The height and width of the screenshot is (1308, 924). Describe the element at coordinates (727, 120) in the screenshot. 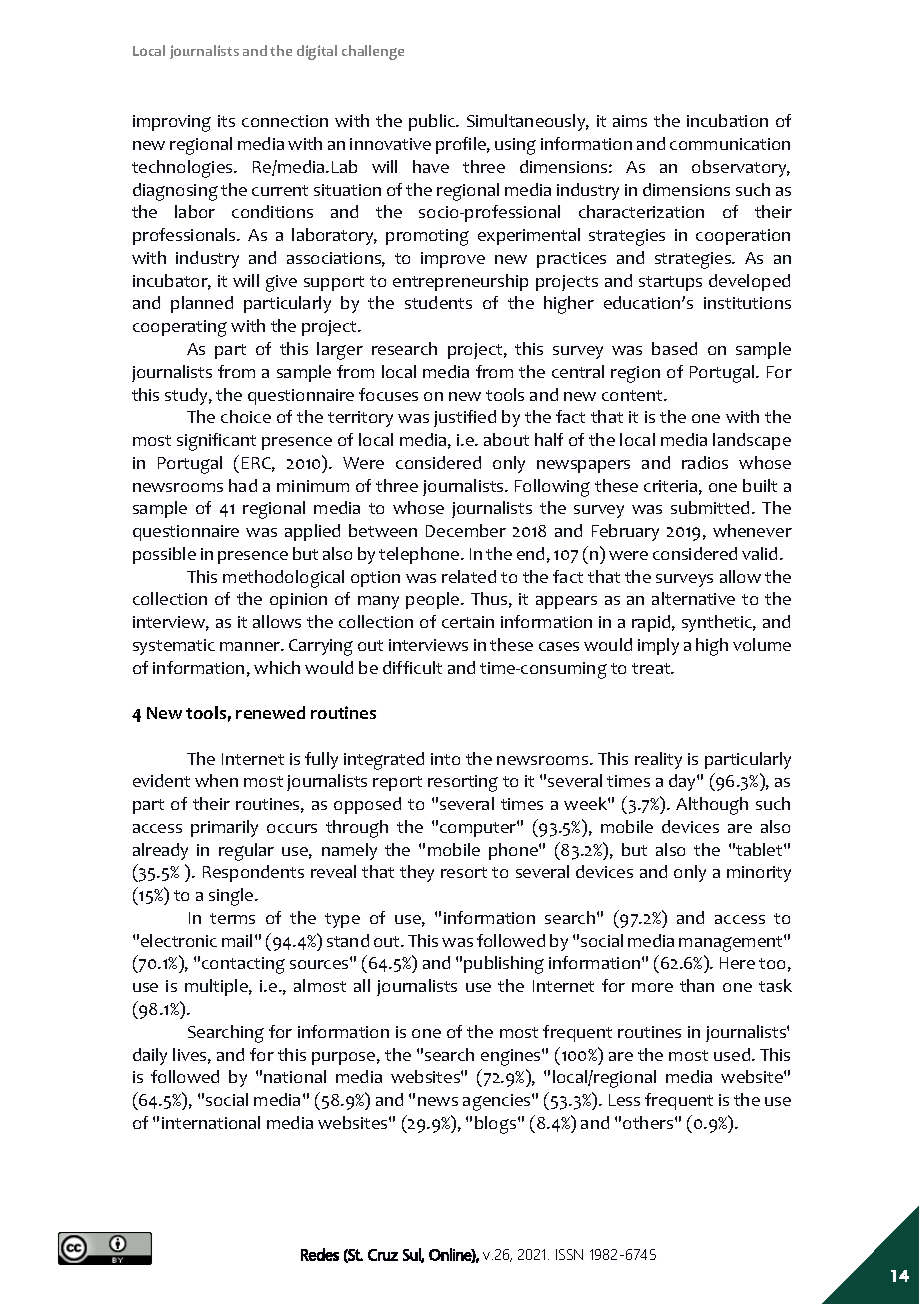

I see `incubation` at that location.
